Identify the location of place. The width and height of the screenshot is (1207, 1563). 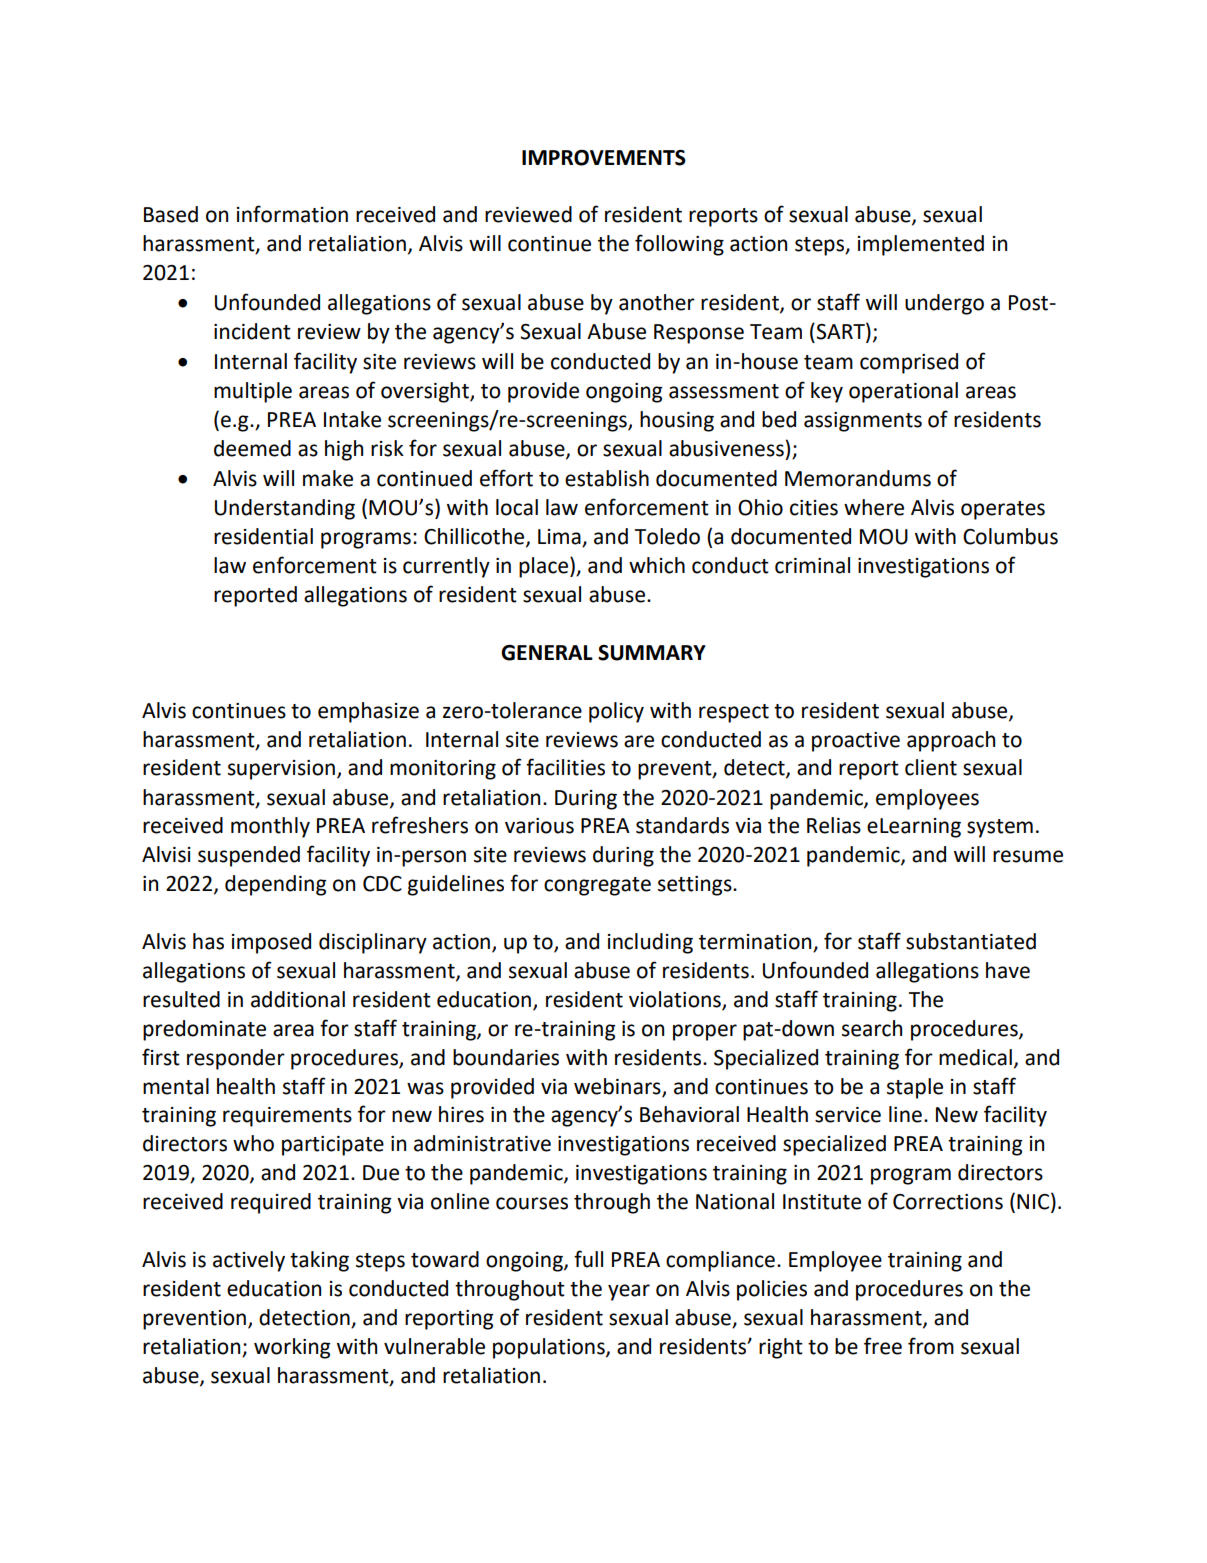
(543, 567).
